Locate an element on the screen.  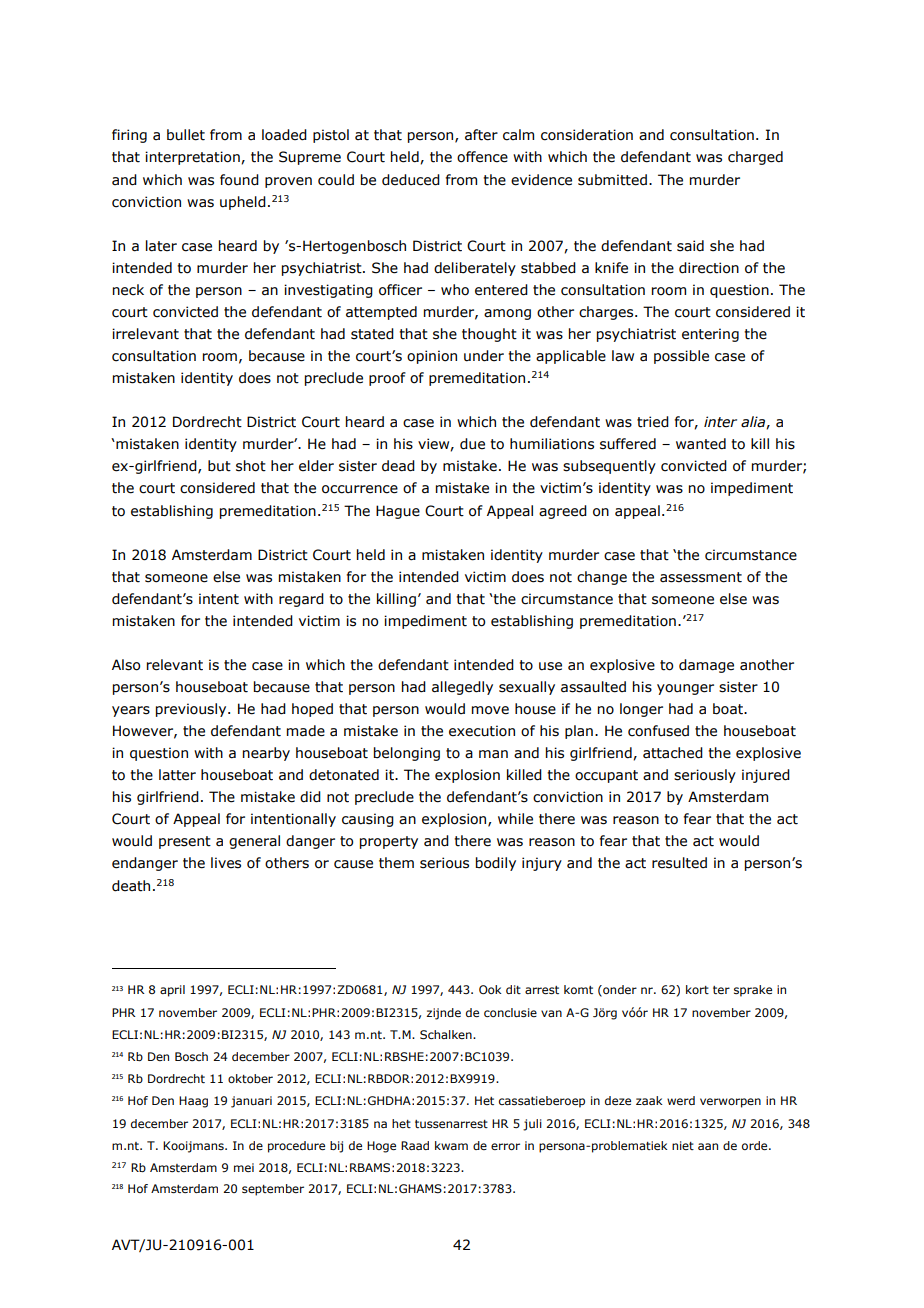
charged is located at coordinates (755, 158).
